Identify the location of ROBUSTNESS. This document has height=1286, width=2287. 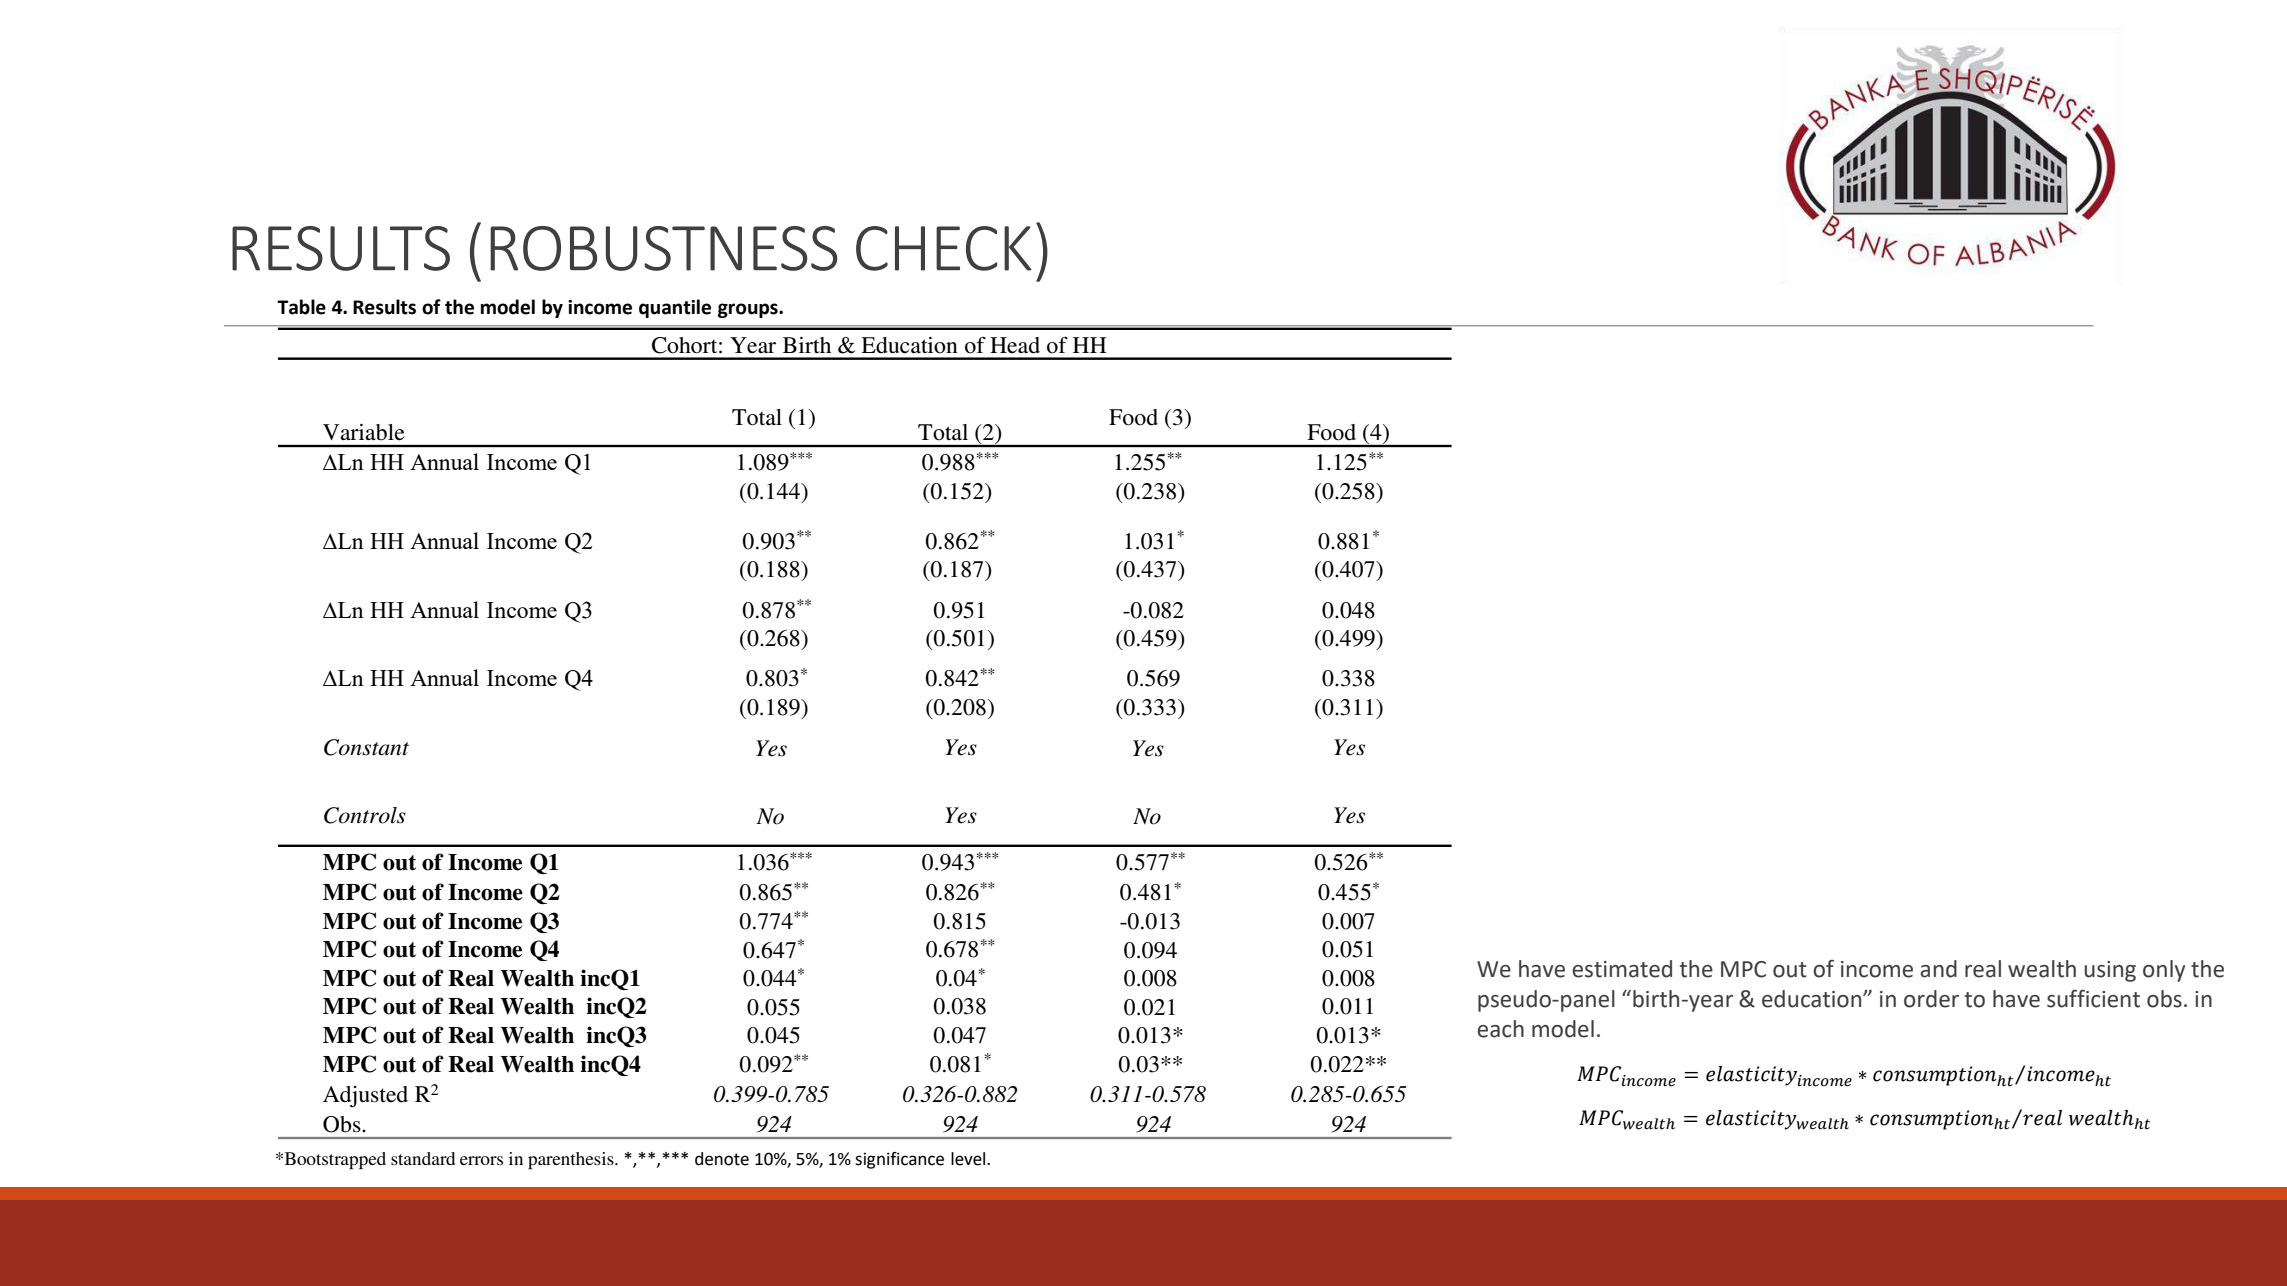
(664, 248).
